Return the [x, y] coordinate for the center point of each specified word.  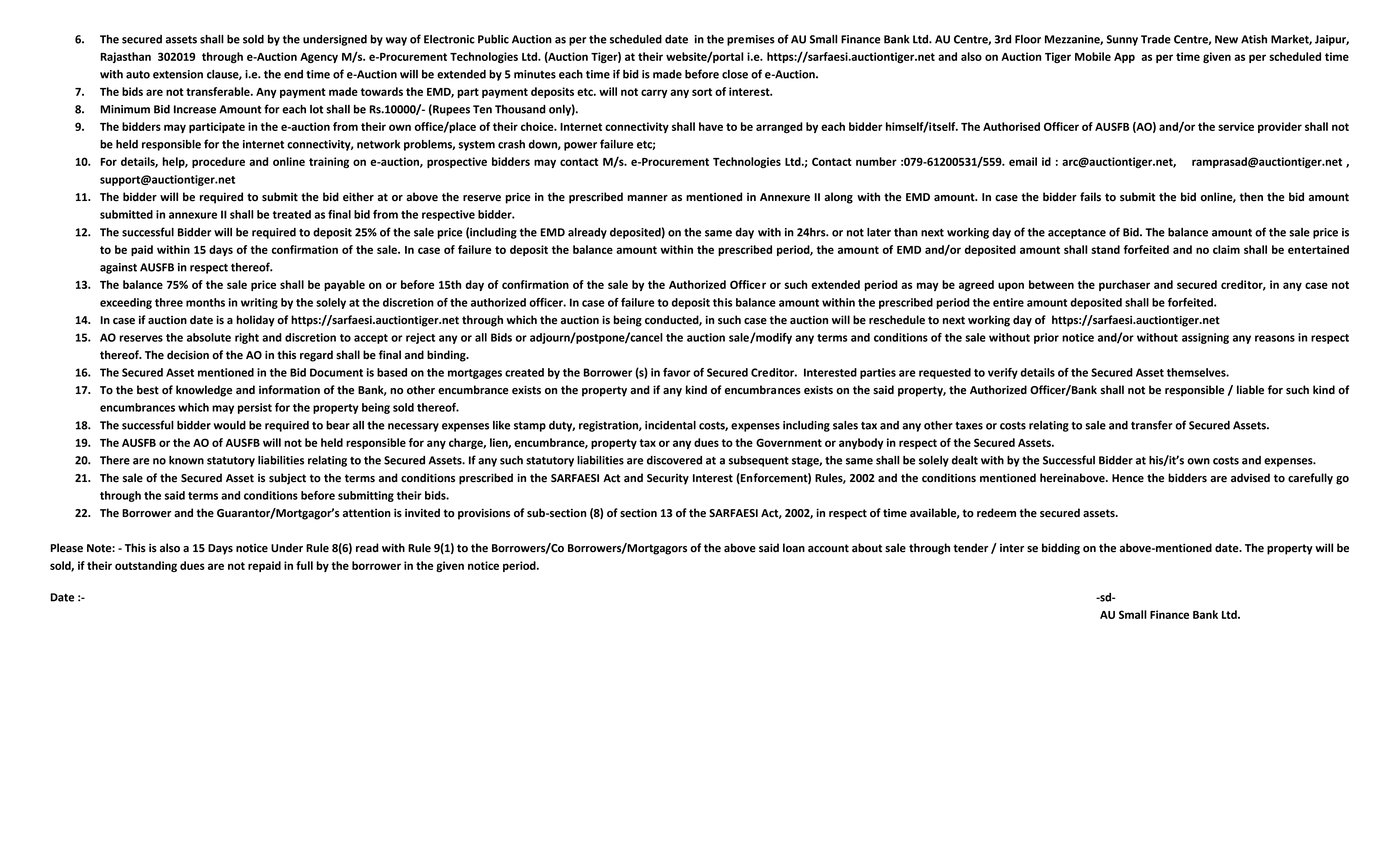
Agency [319, 58]
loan [794, 548]
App [1124, 58]
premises [751, 40]
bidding [1061, 549]
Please [67, 548]
